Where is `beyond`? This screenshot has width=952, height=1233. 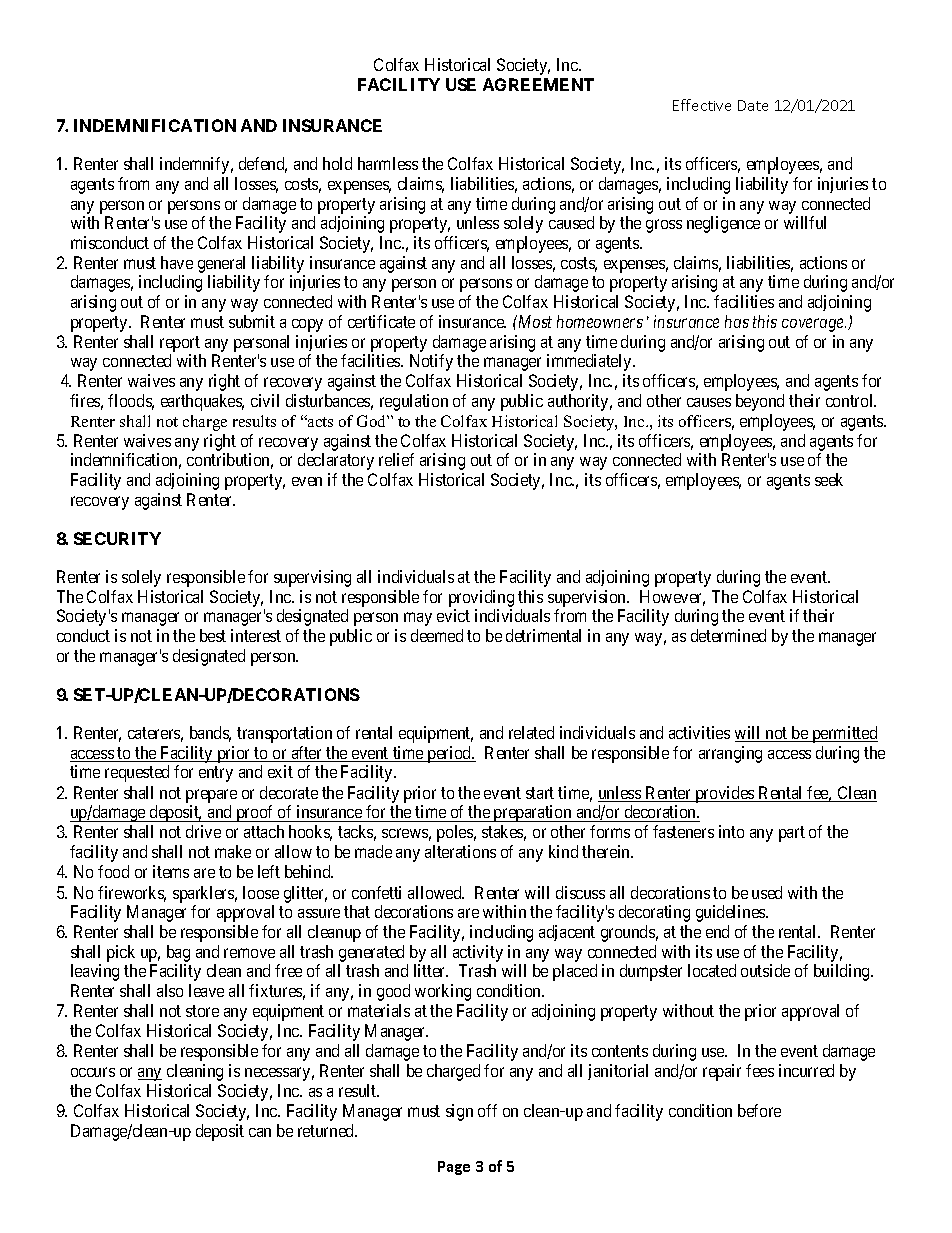
beyond is located at coordinates (760, 402).
